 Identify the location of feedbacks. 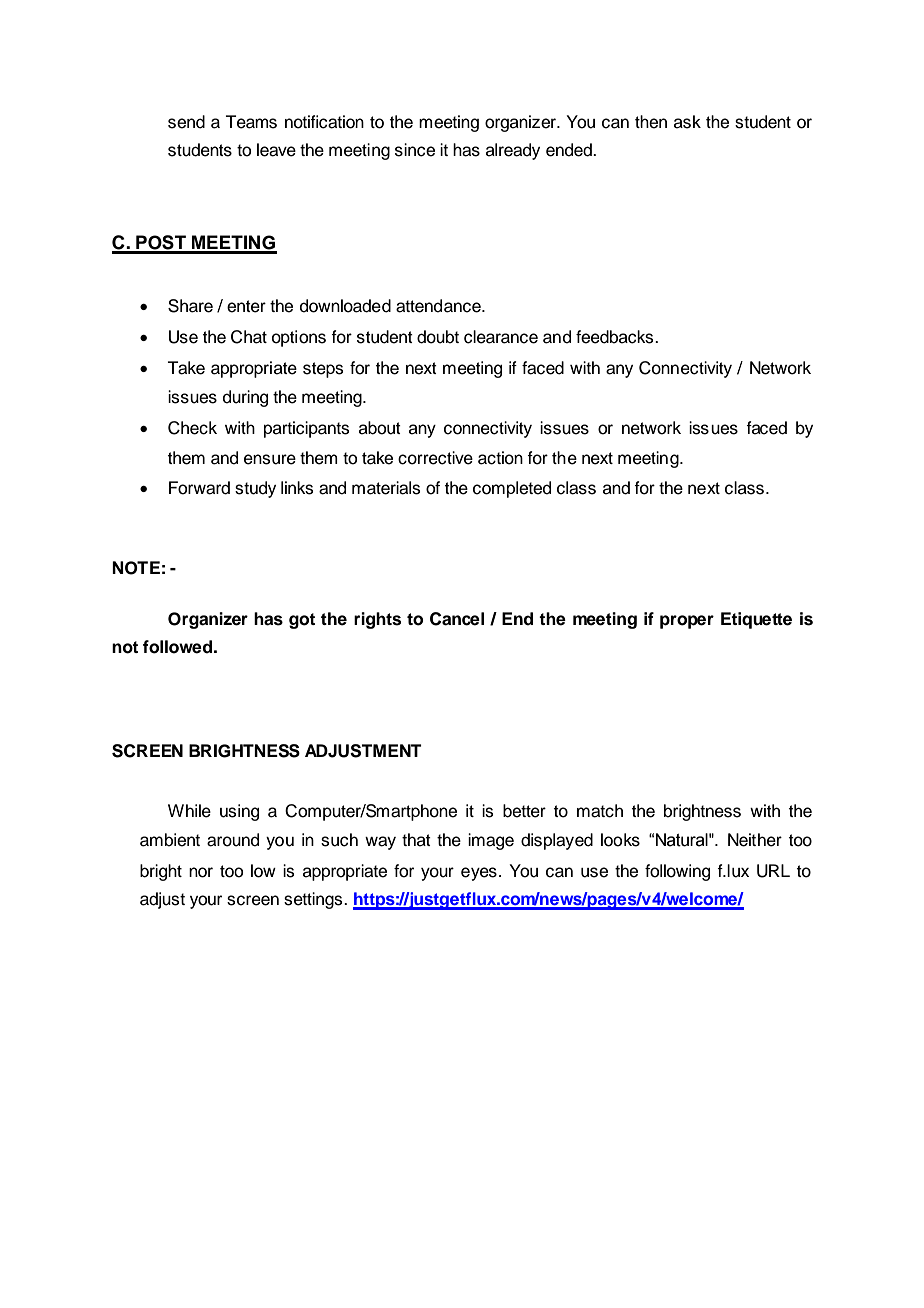
(616, 337).
